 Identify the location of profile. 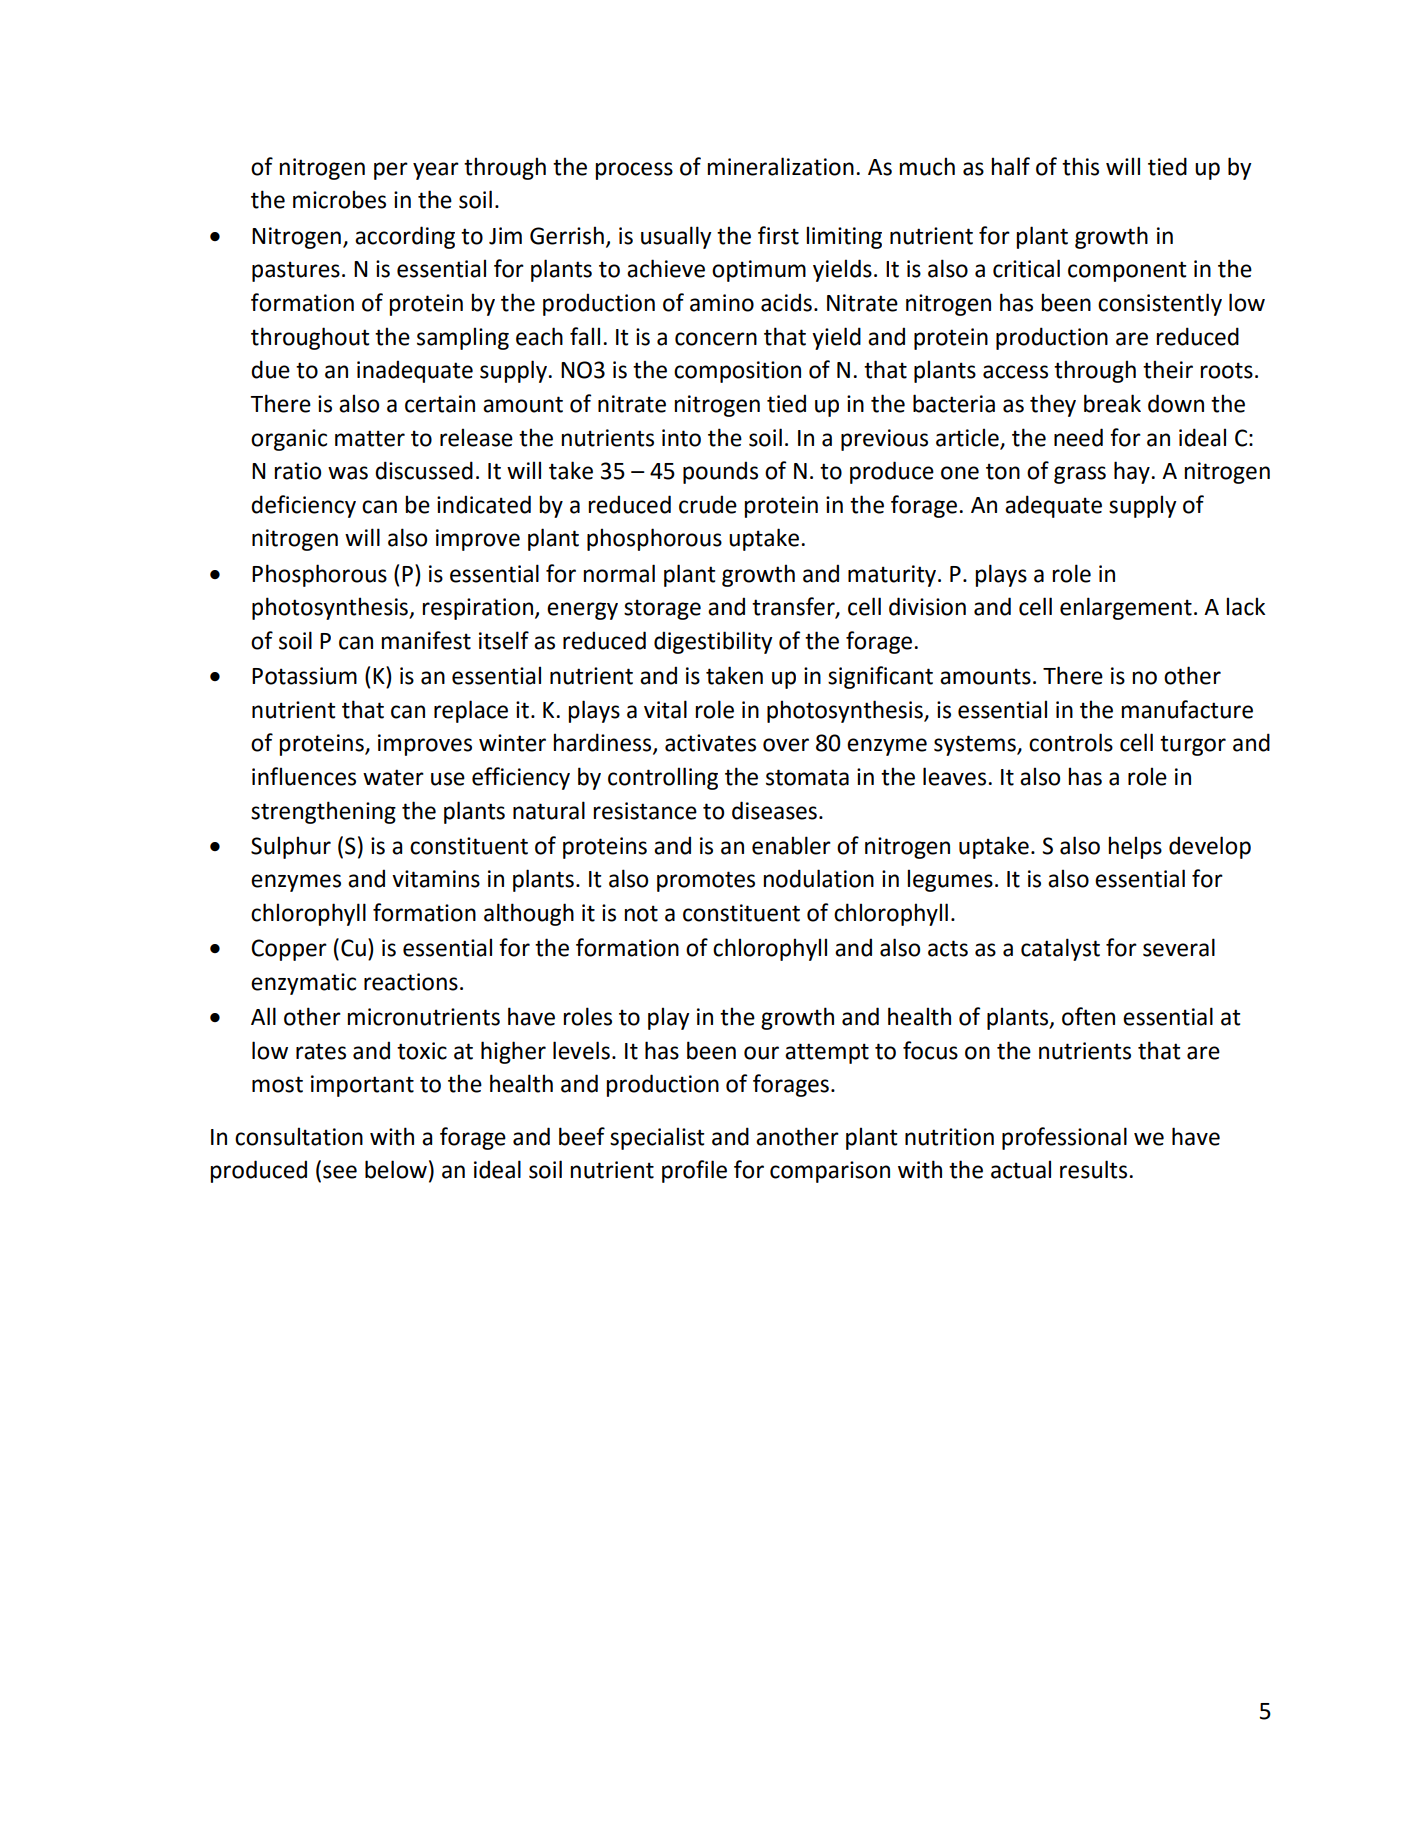
(694, 1171).
